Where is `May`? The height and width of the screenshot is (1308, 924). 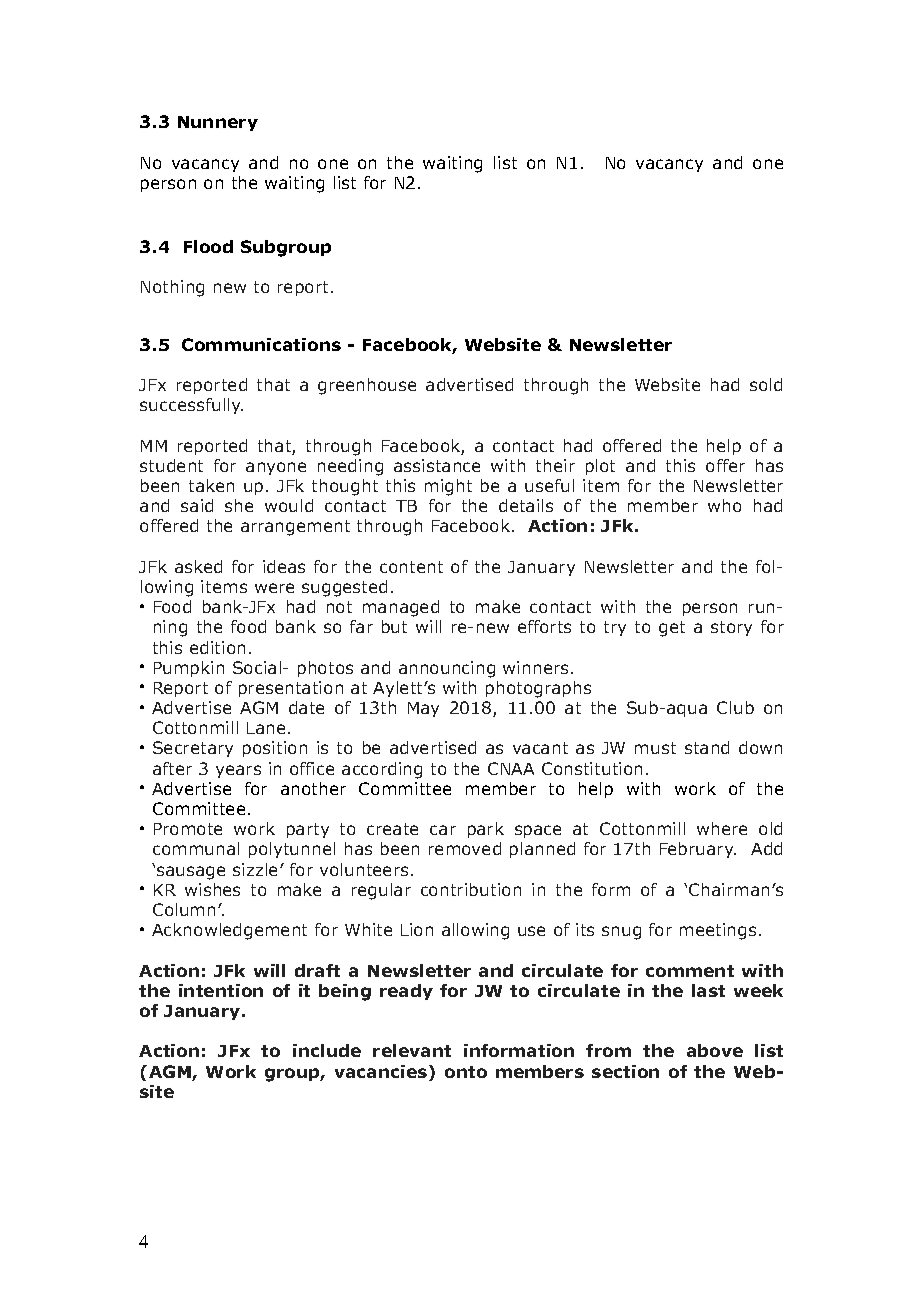
May is located at coordinates (423, 709).
